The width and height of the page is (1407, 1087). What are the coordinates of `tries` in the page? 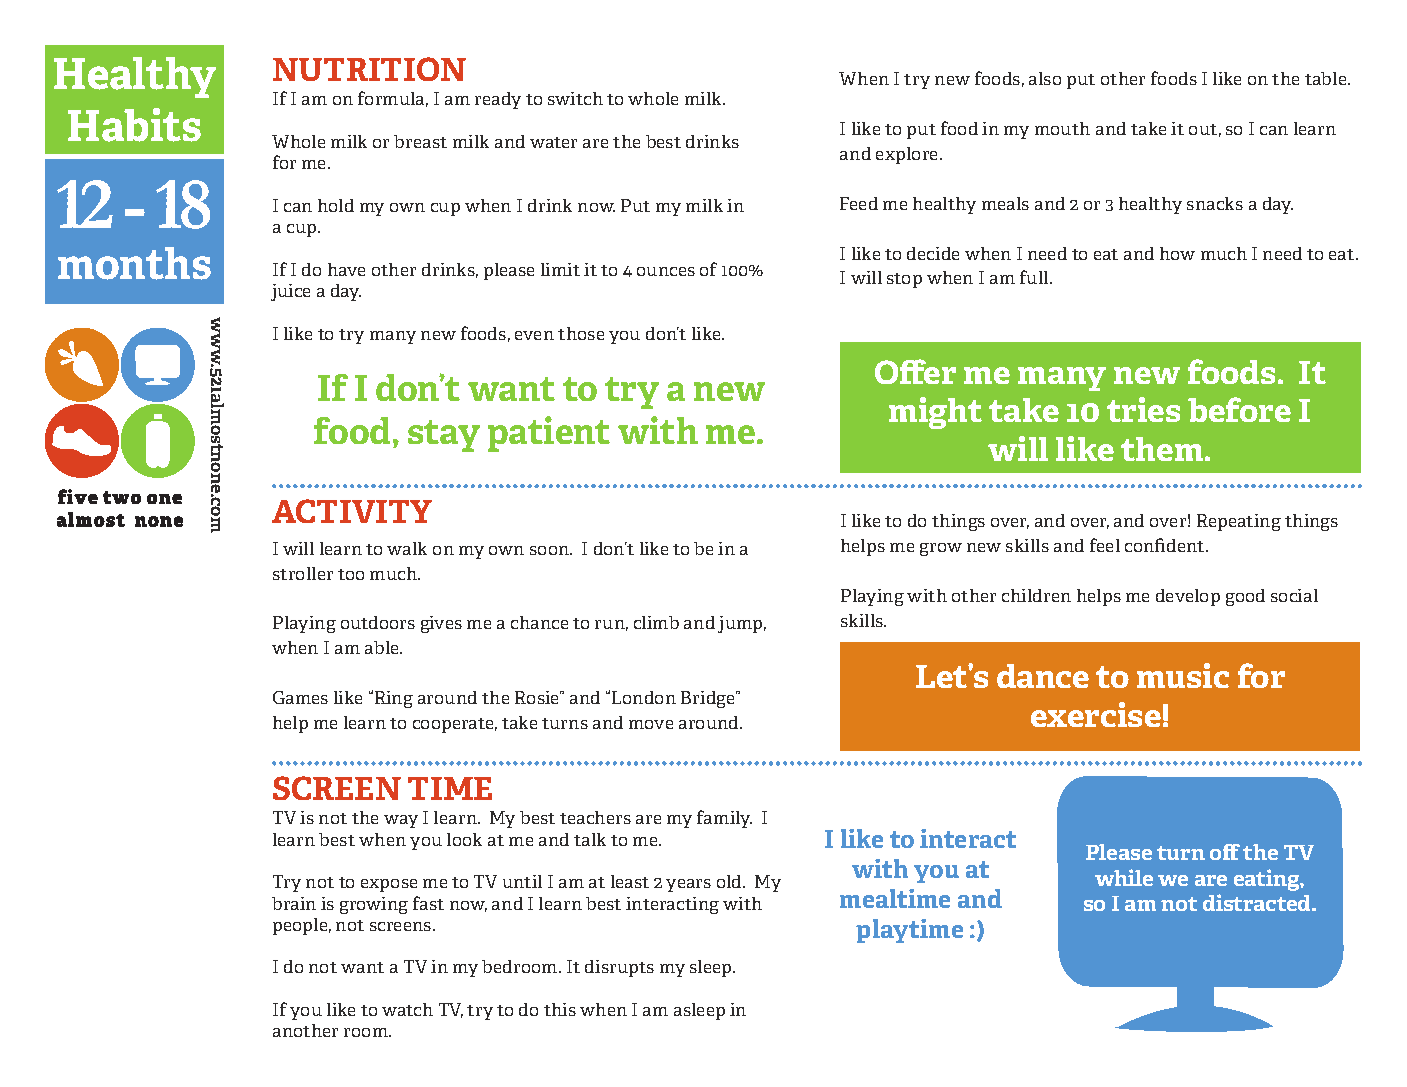 It's located at (1143, 409).
